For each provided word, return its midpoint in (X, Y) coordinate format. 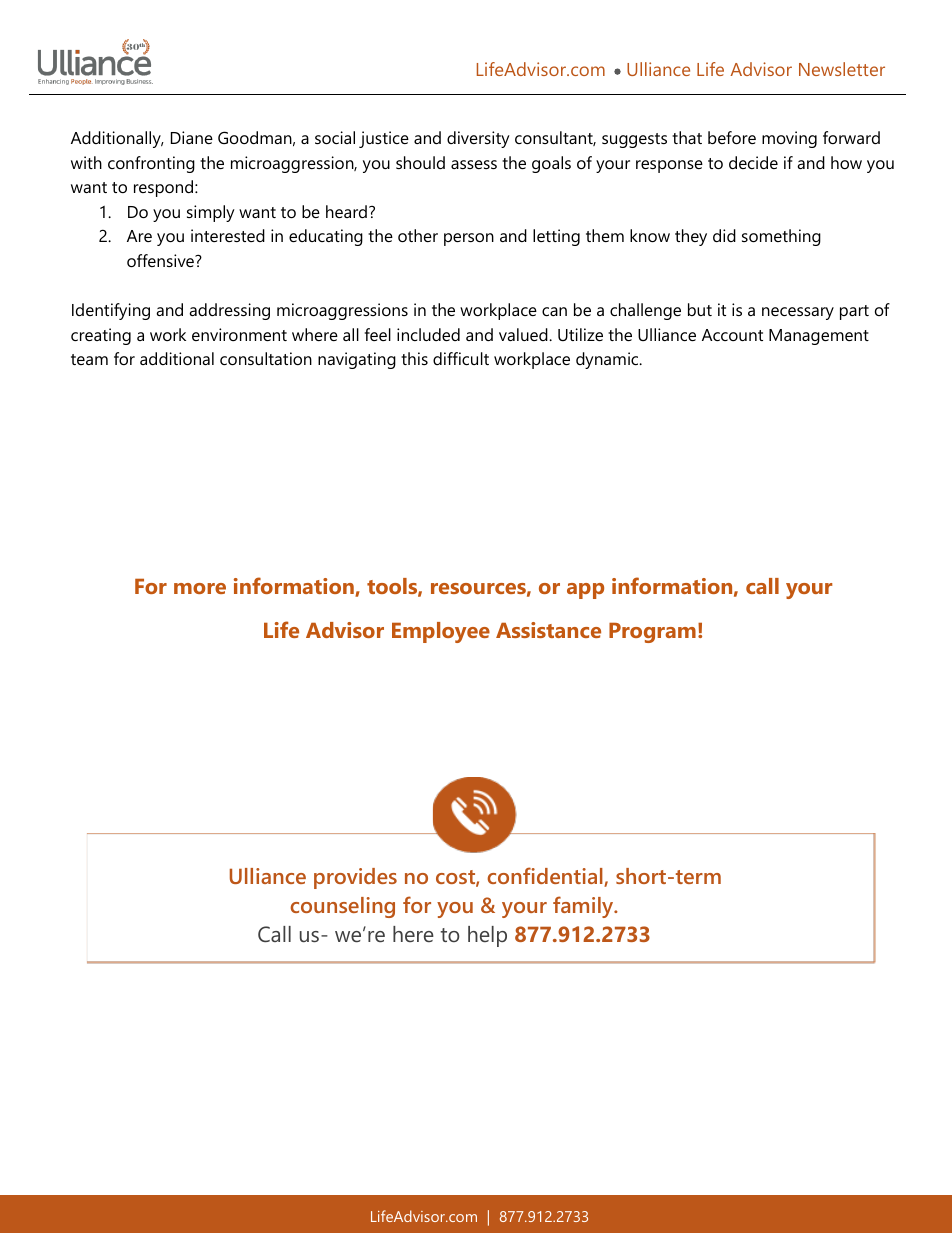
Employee (441, 632)
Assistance (548, 630)
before (732, 137)
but (700, 309)
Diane (192, 137)
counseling (342, 907)
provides (355, 878)
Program (652, 632)
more (200, 588)
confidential (546, 877)
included (428, 334)
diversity (478, 139)
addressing (229, 311)
